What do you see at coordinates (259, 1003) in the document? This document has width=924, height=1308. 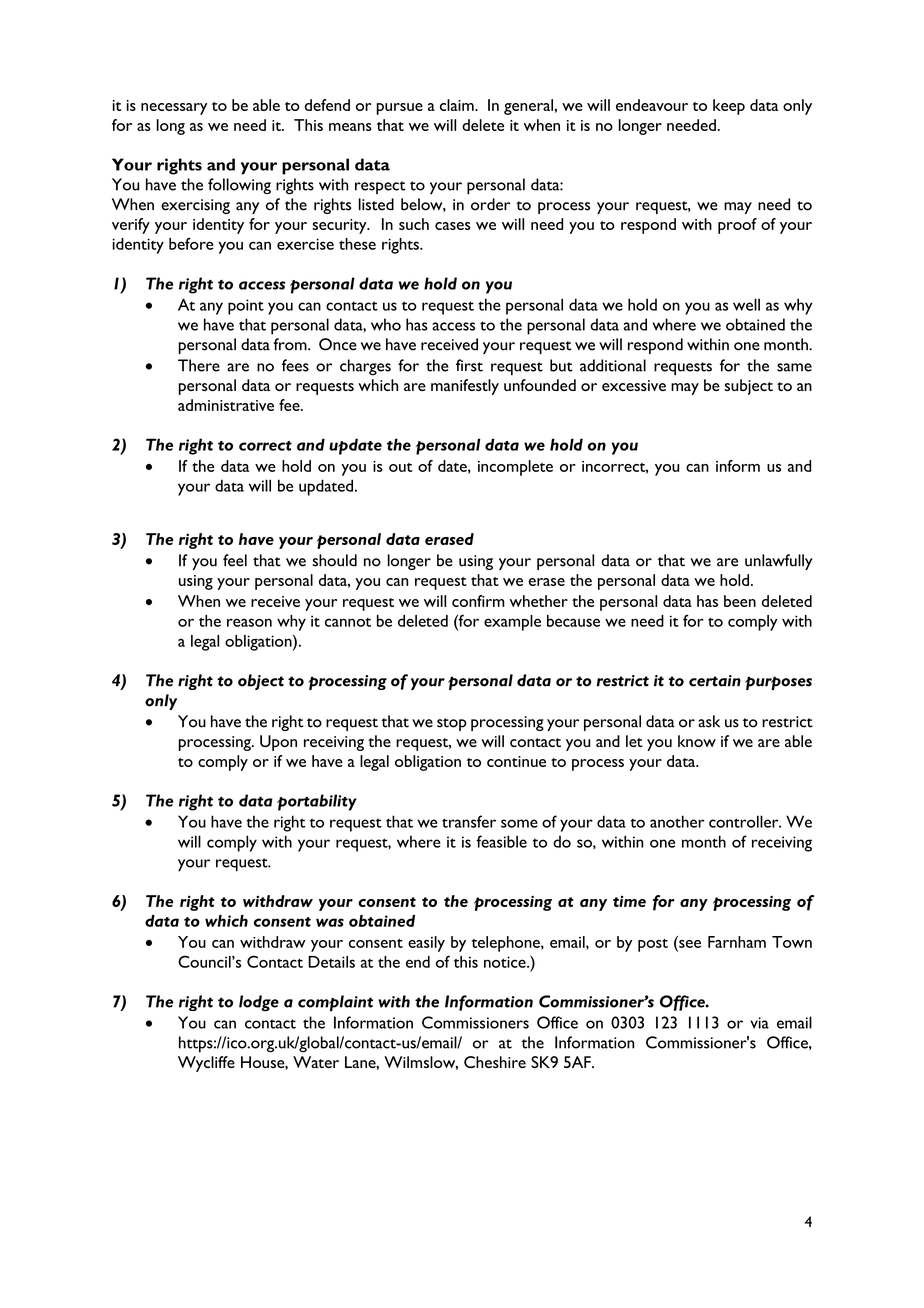 I see `lodge` at bounding box center [259, 1003].
